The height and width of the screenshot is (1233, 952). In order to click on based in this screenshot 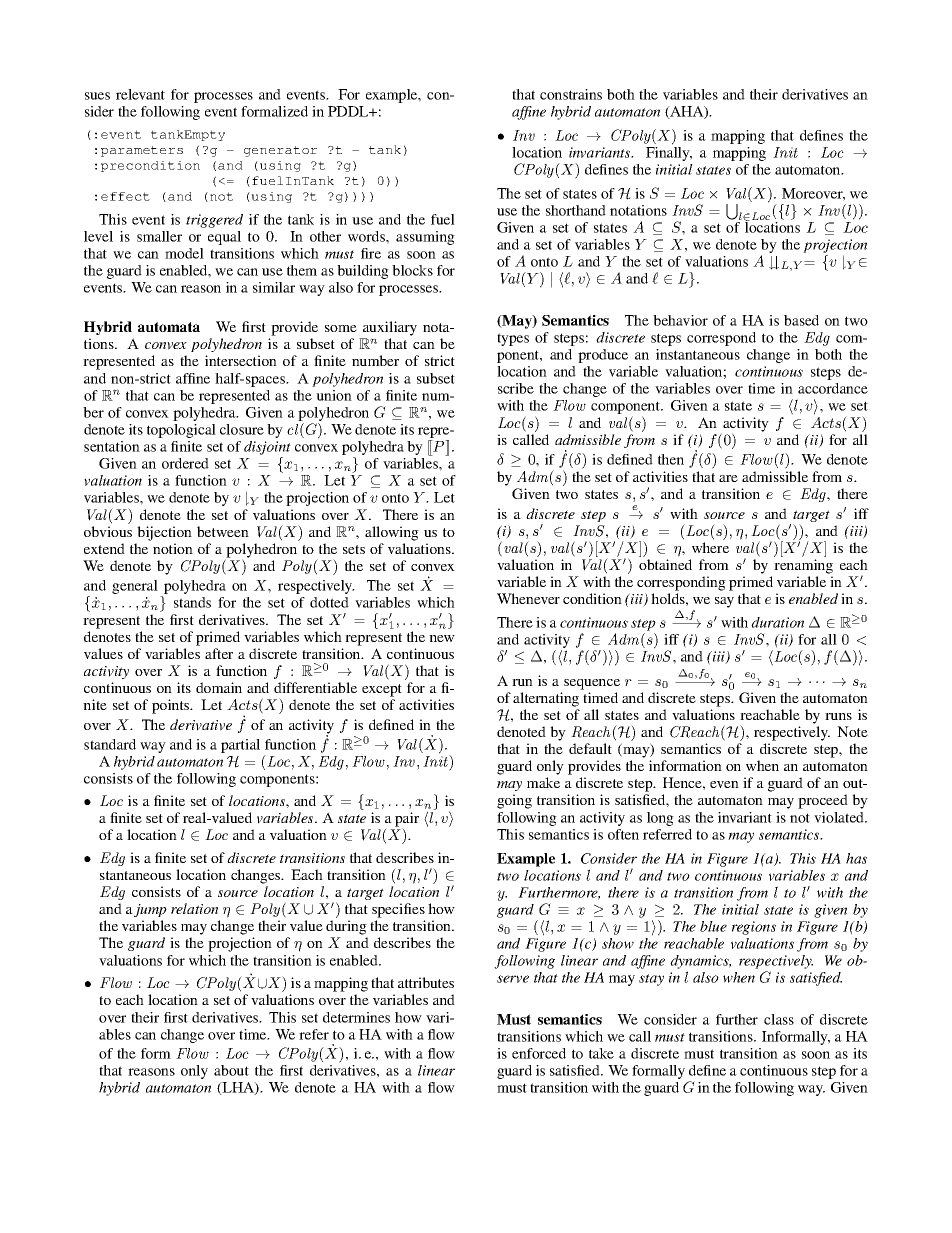, I will do `click(801, 320)`.
